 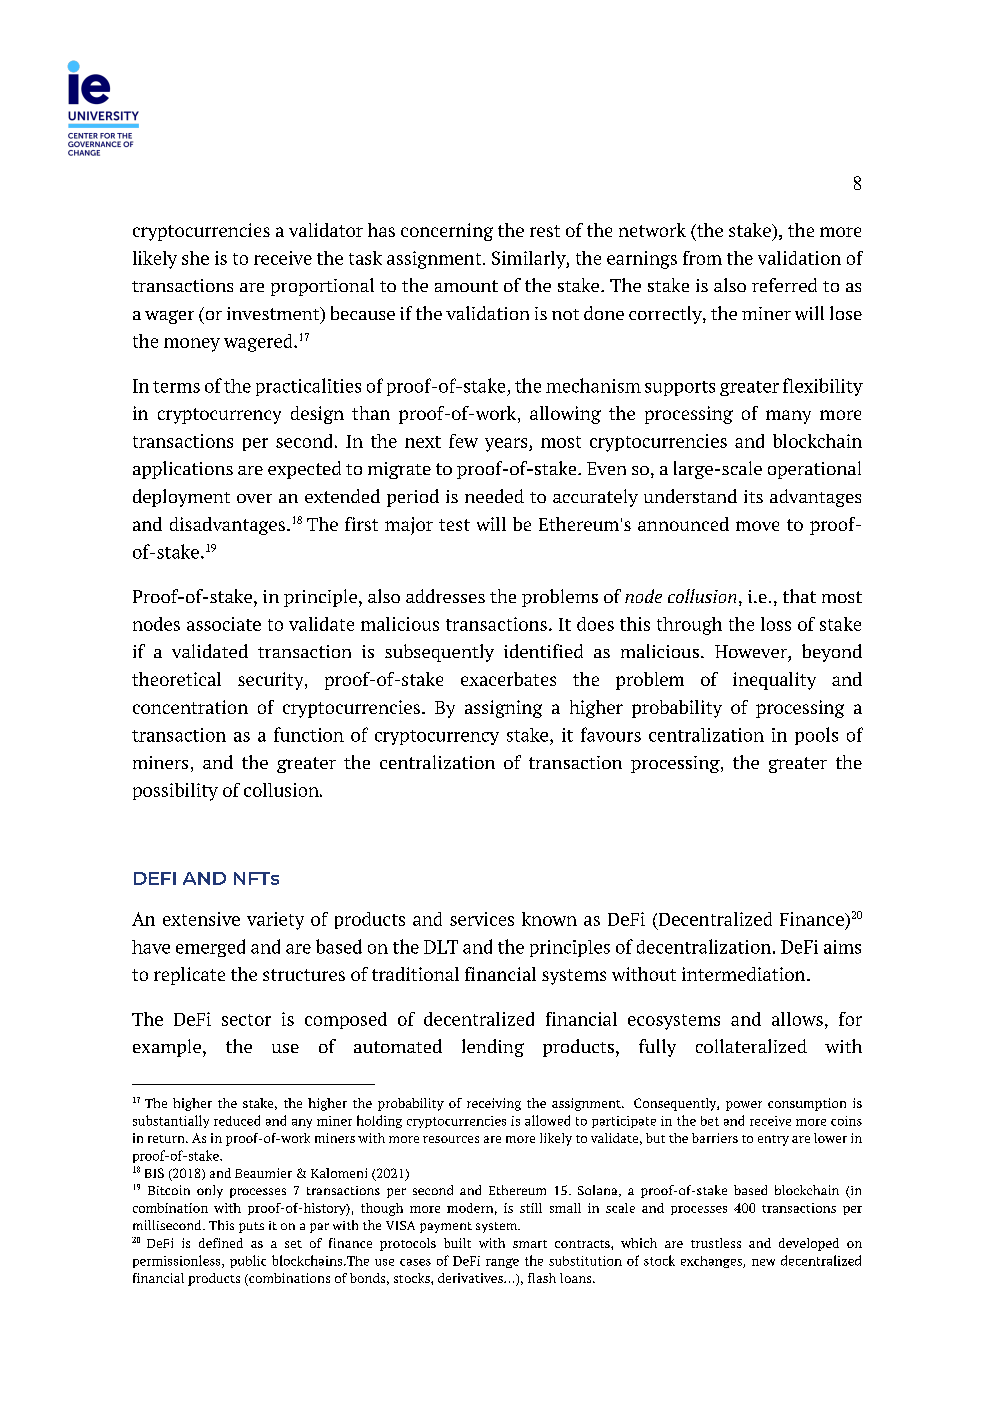 What do you see at coordinates (763, 1262) in the page?
I see `new` at bounding box center [763, 1262].
